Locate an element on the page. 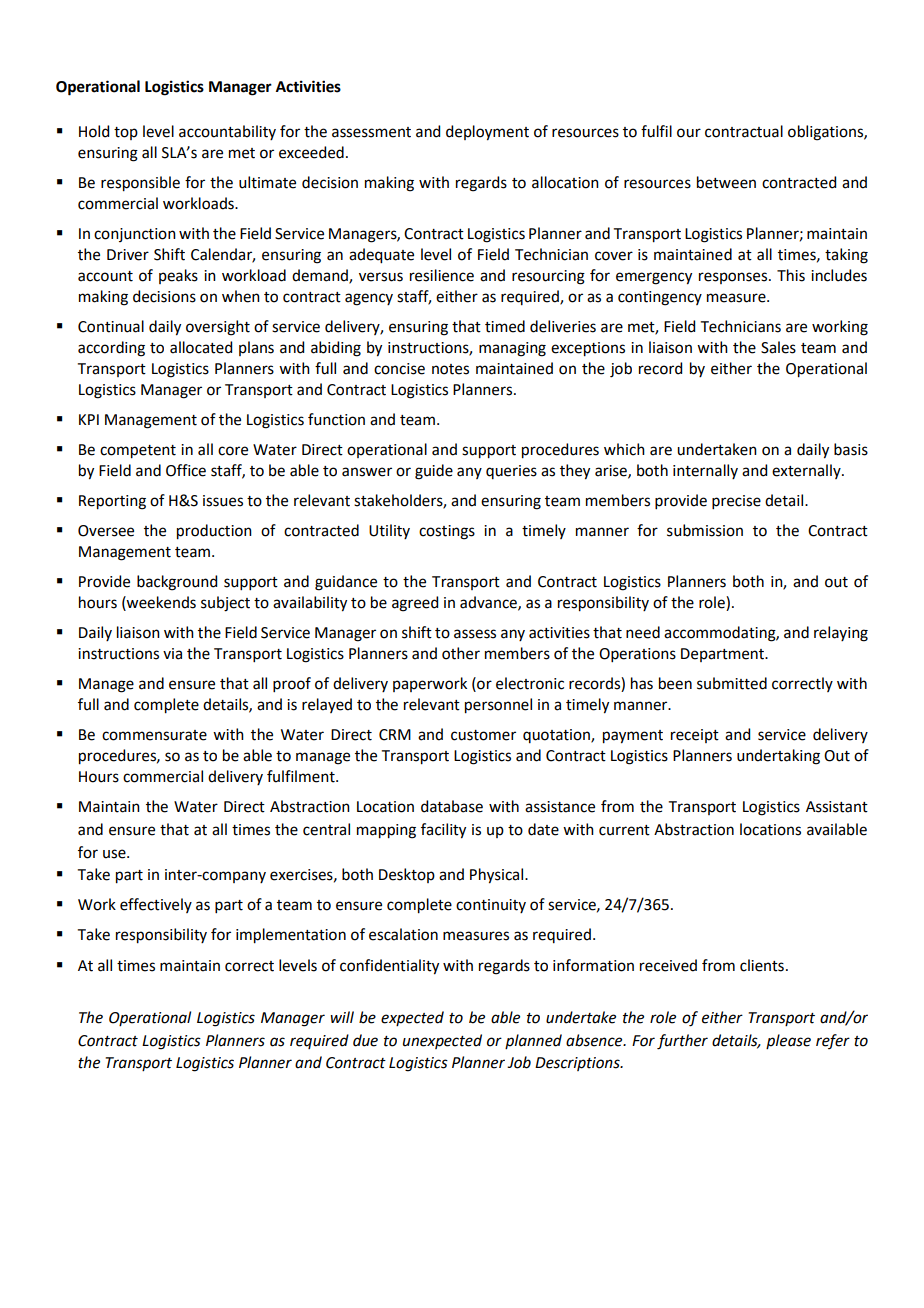 The image size is (924, 1308). will is located at coordinates (342, 1017).
